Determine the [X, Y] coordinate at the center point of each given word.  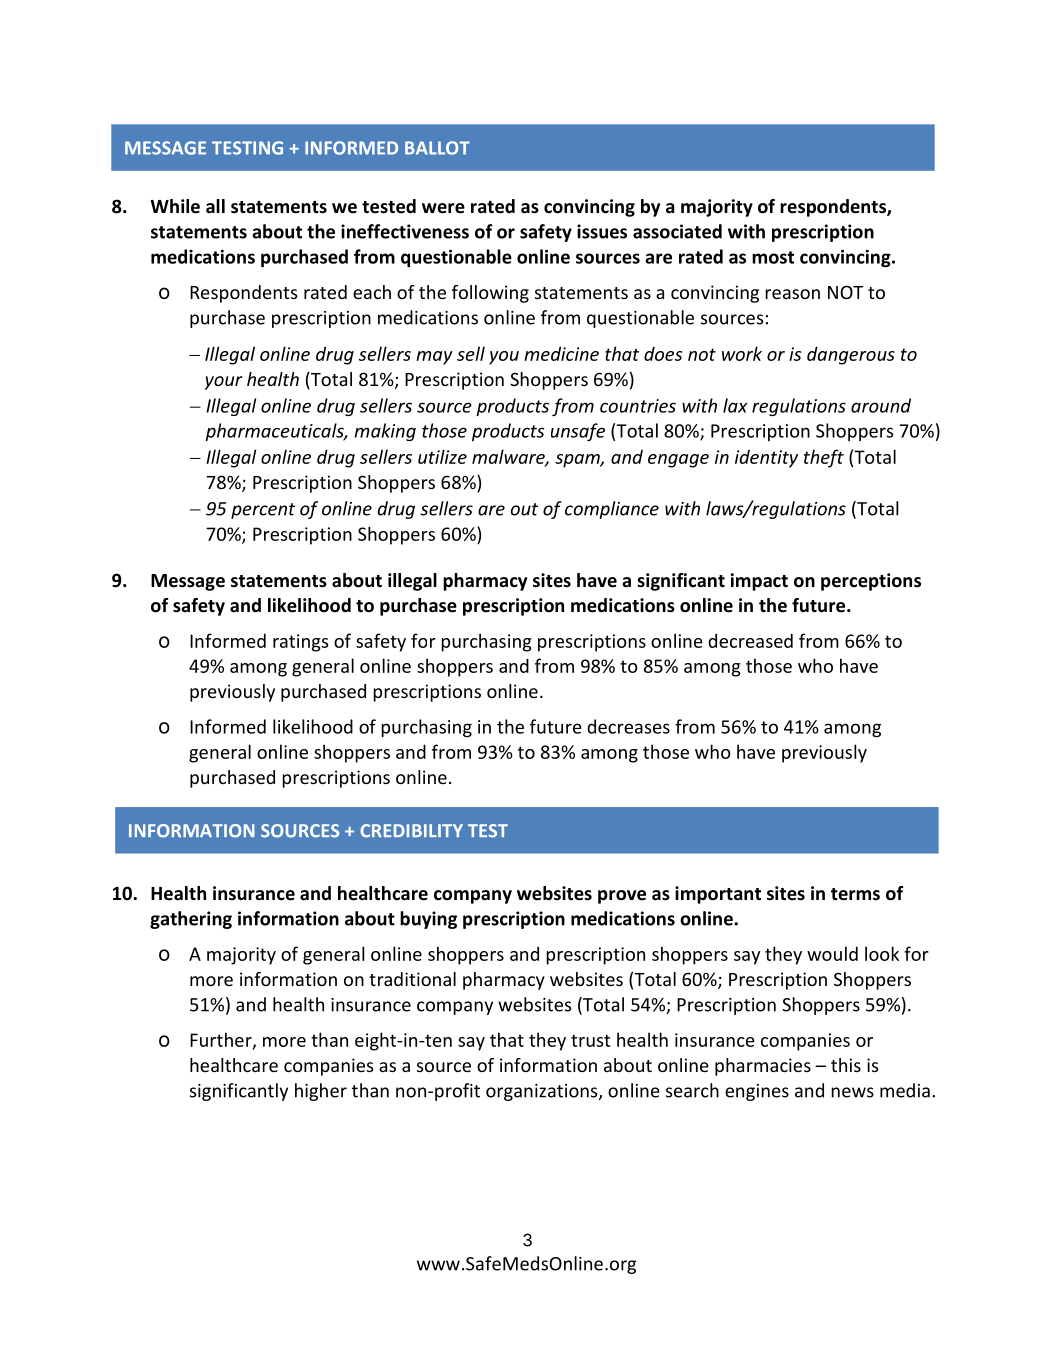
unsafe [578, 432]
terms [855, 894]
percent [263, 511]
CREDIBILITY [411, 831]
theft [824, 458]
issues [602, 231]
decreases [628, 726]
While [175, 206]
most [773, 257]
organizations [543, 1092]
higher [321, 1092]
